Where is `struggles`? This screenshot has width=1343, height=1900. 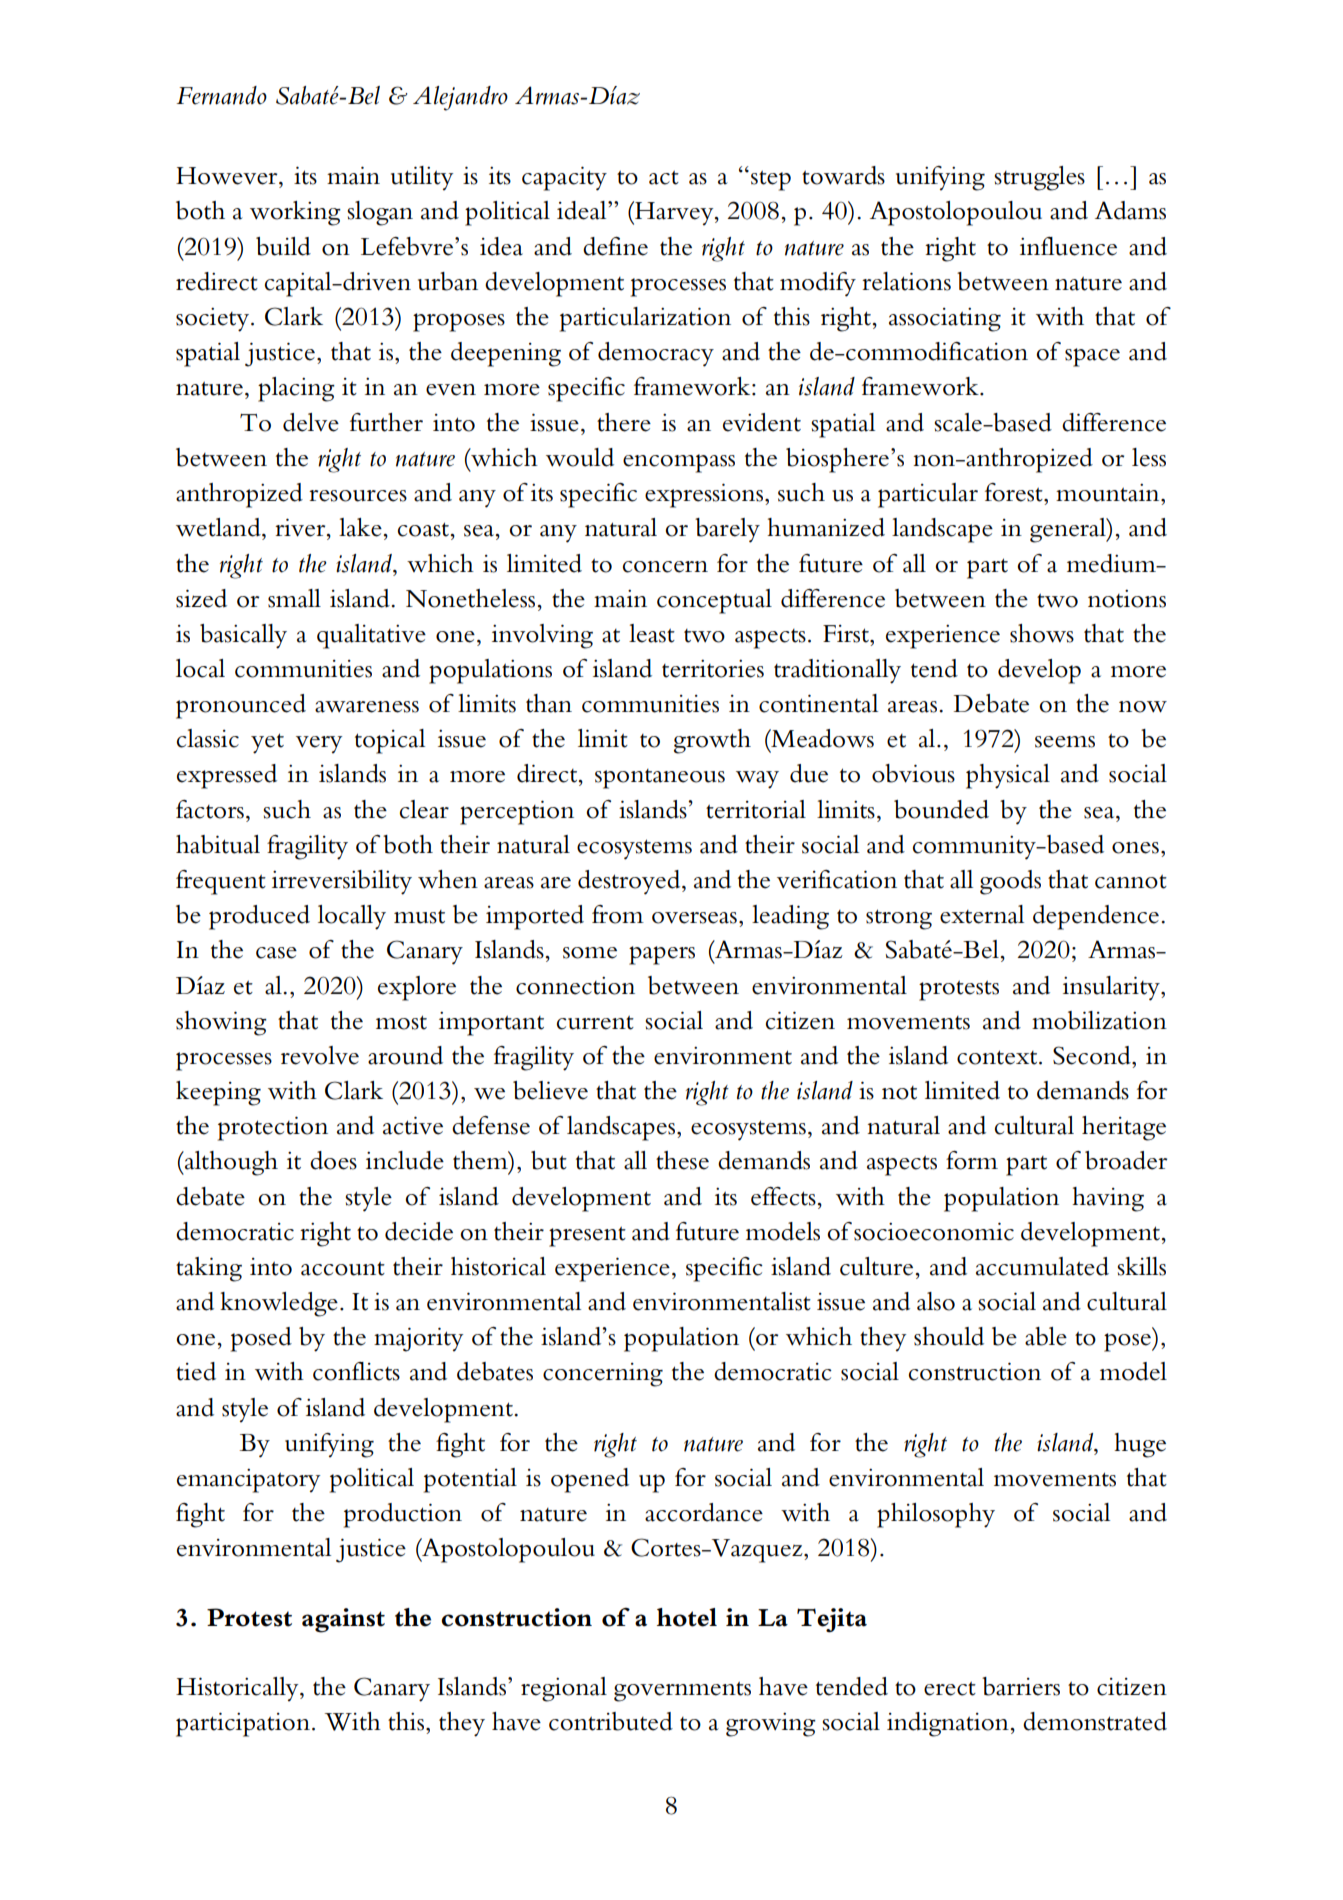
struggles is located at coordinates (1039, 178).
